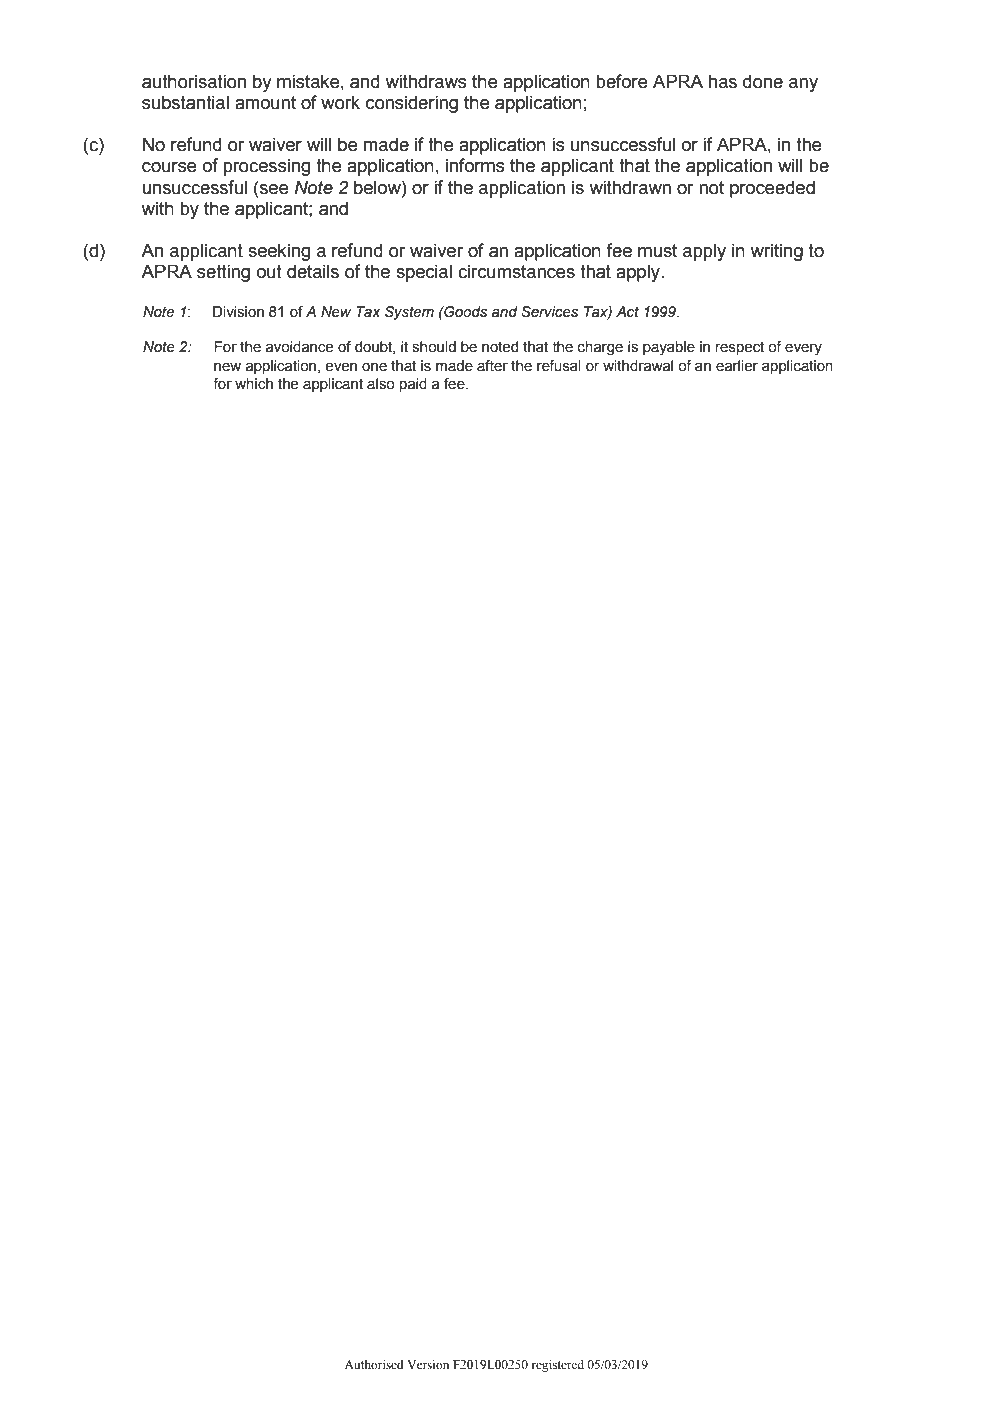 Image resolution: width=993 pixels, height=1405 pixels. I want to click on also, so click(381, 384).
